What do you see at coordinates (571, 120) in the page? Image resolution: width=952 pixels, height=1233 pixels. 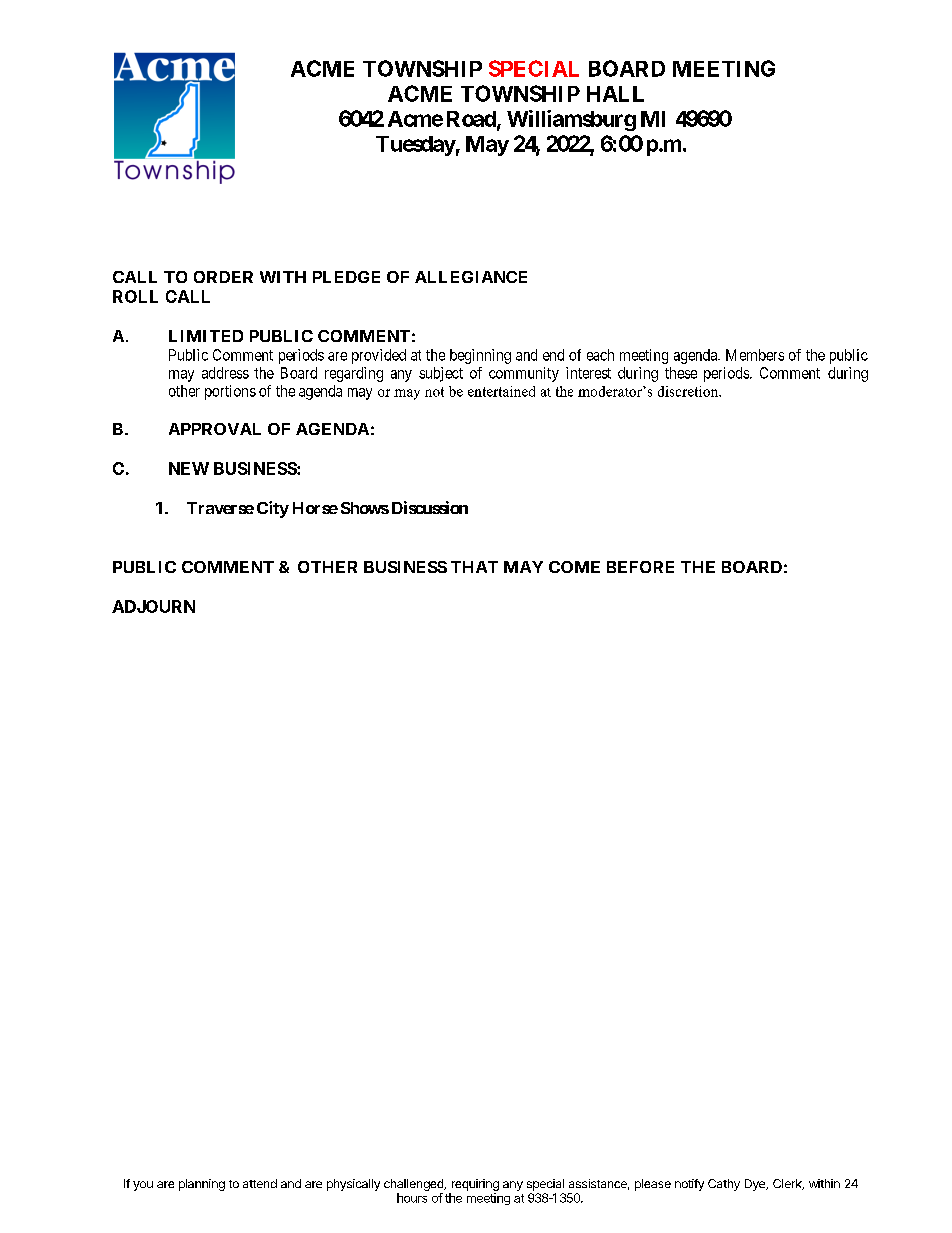 I see `Williamsburg` at bounding box center [571, 120].
